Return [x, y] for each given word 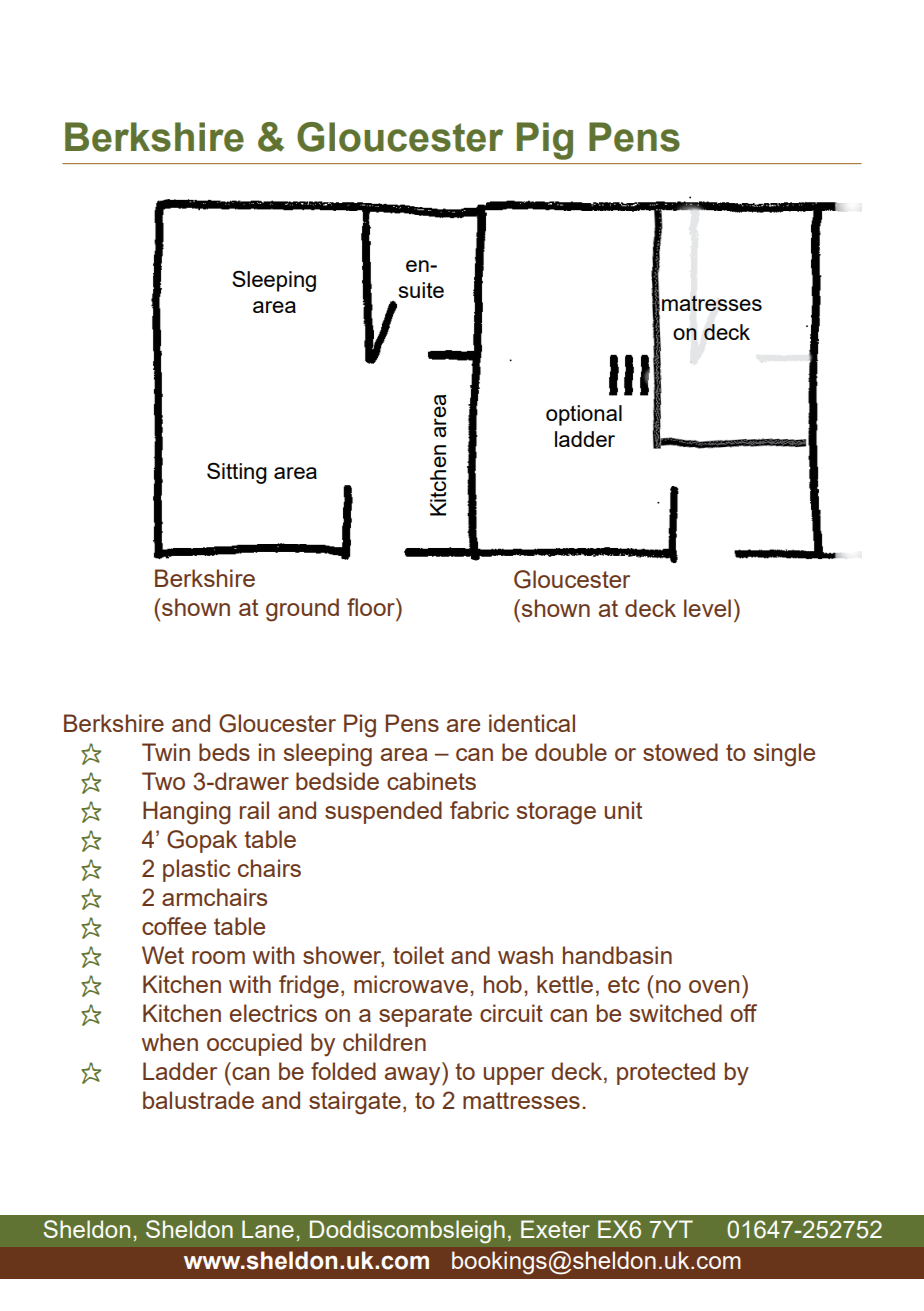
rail [254, 810]
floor [372, 607]
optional [584, 415]
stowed [680, 752]
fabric [479, 810]
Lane [268, 1229]
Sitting [237, 473]
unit [623, 810]
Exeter [555, 1229]
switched [676, 1013]
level [707, 608]
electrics [273, 1013]
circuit [511, 1013]
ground [302, 610]
